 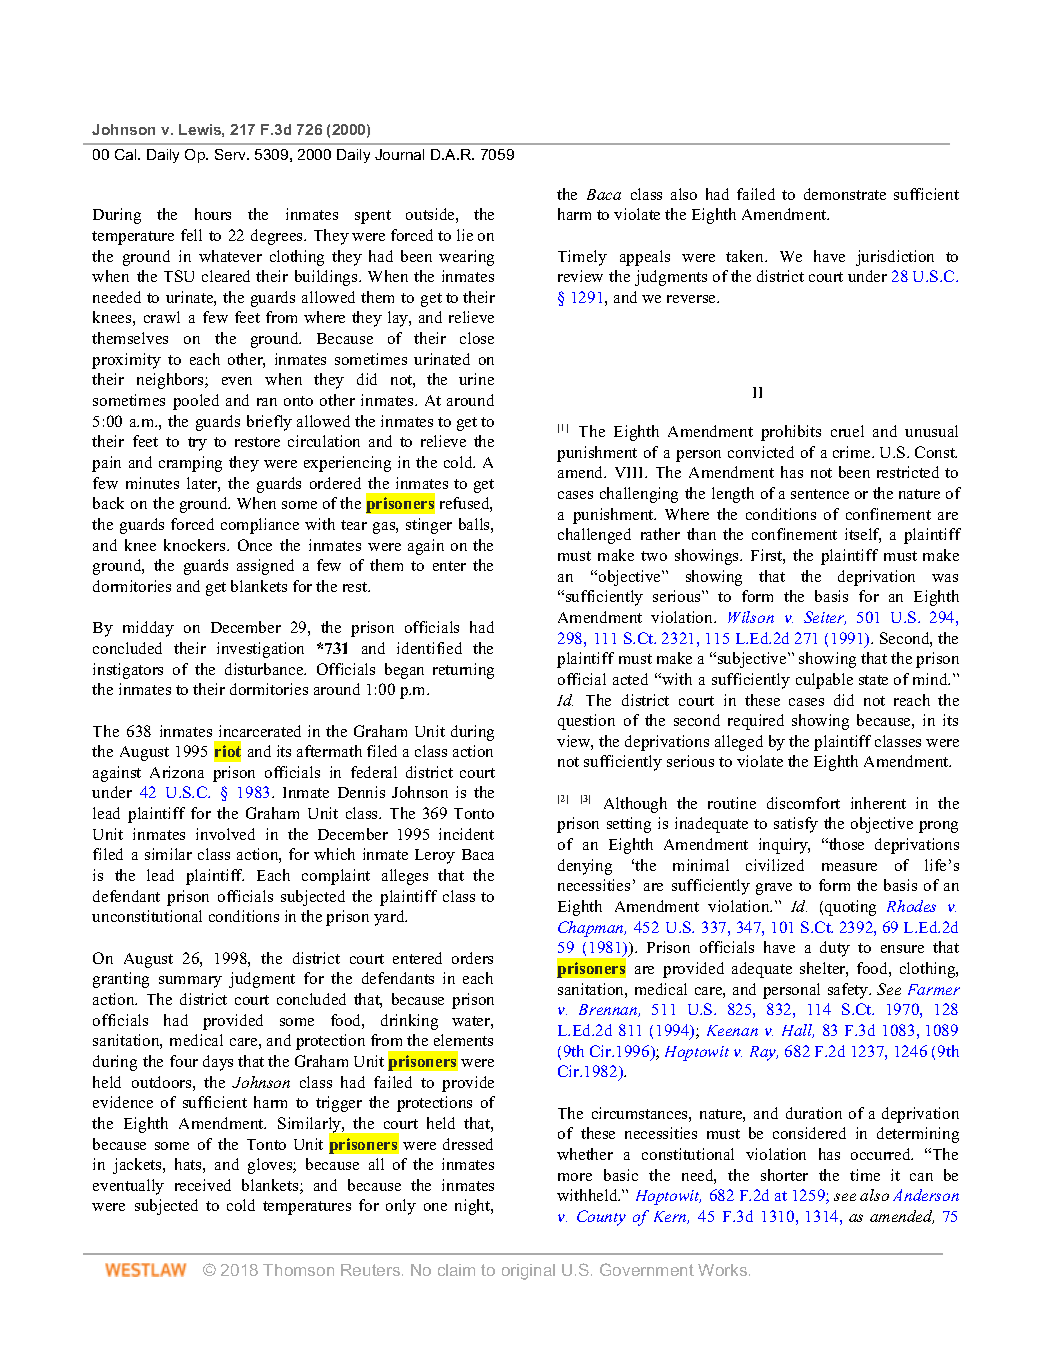 I want to click on original, so click(x=528, y=1272).
